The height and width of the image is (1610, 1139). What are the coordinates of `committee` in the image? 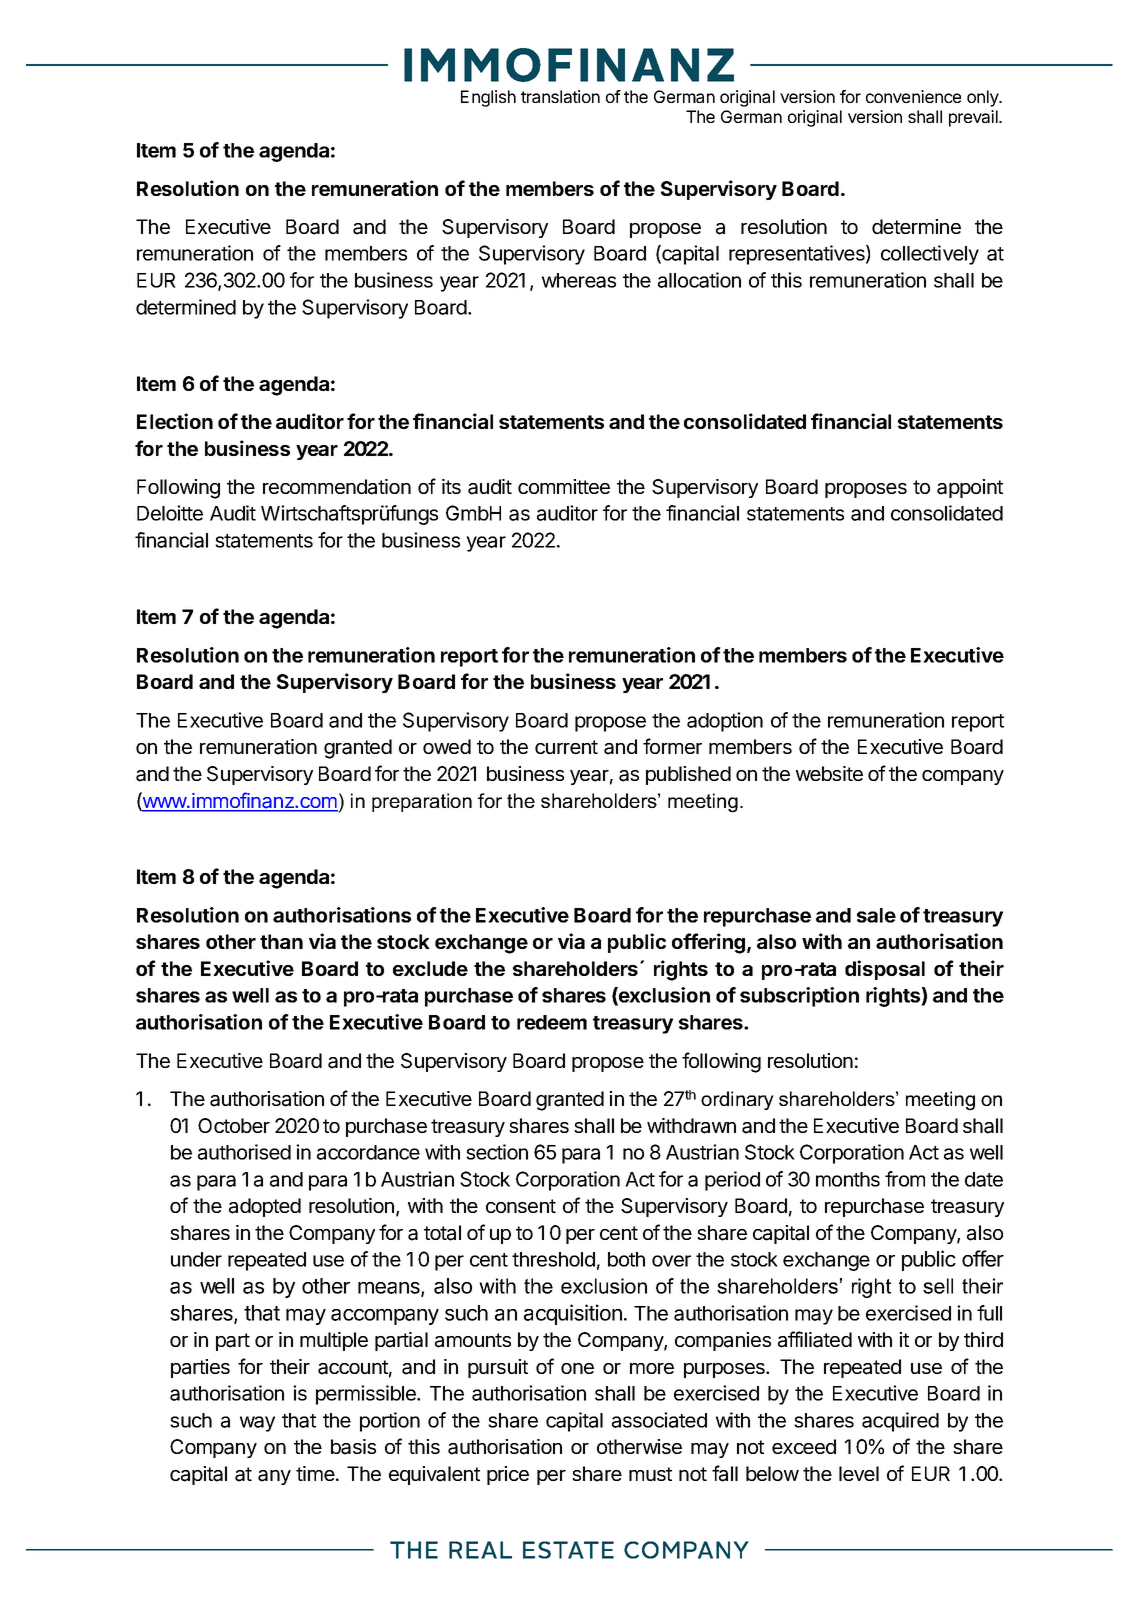 It's located at (564, 486).
